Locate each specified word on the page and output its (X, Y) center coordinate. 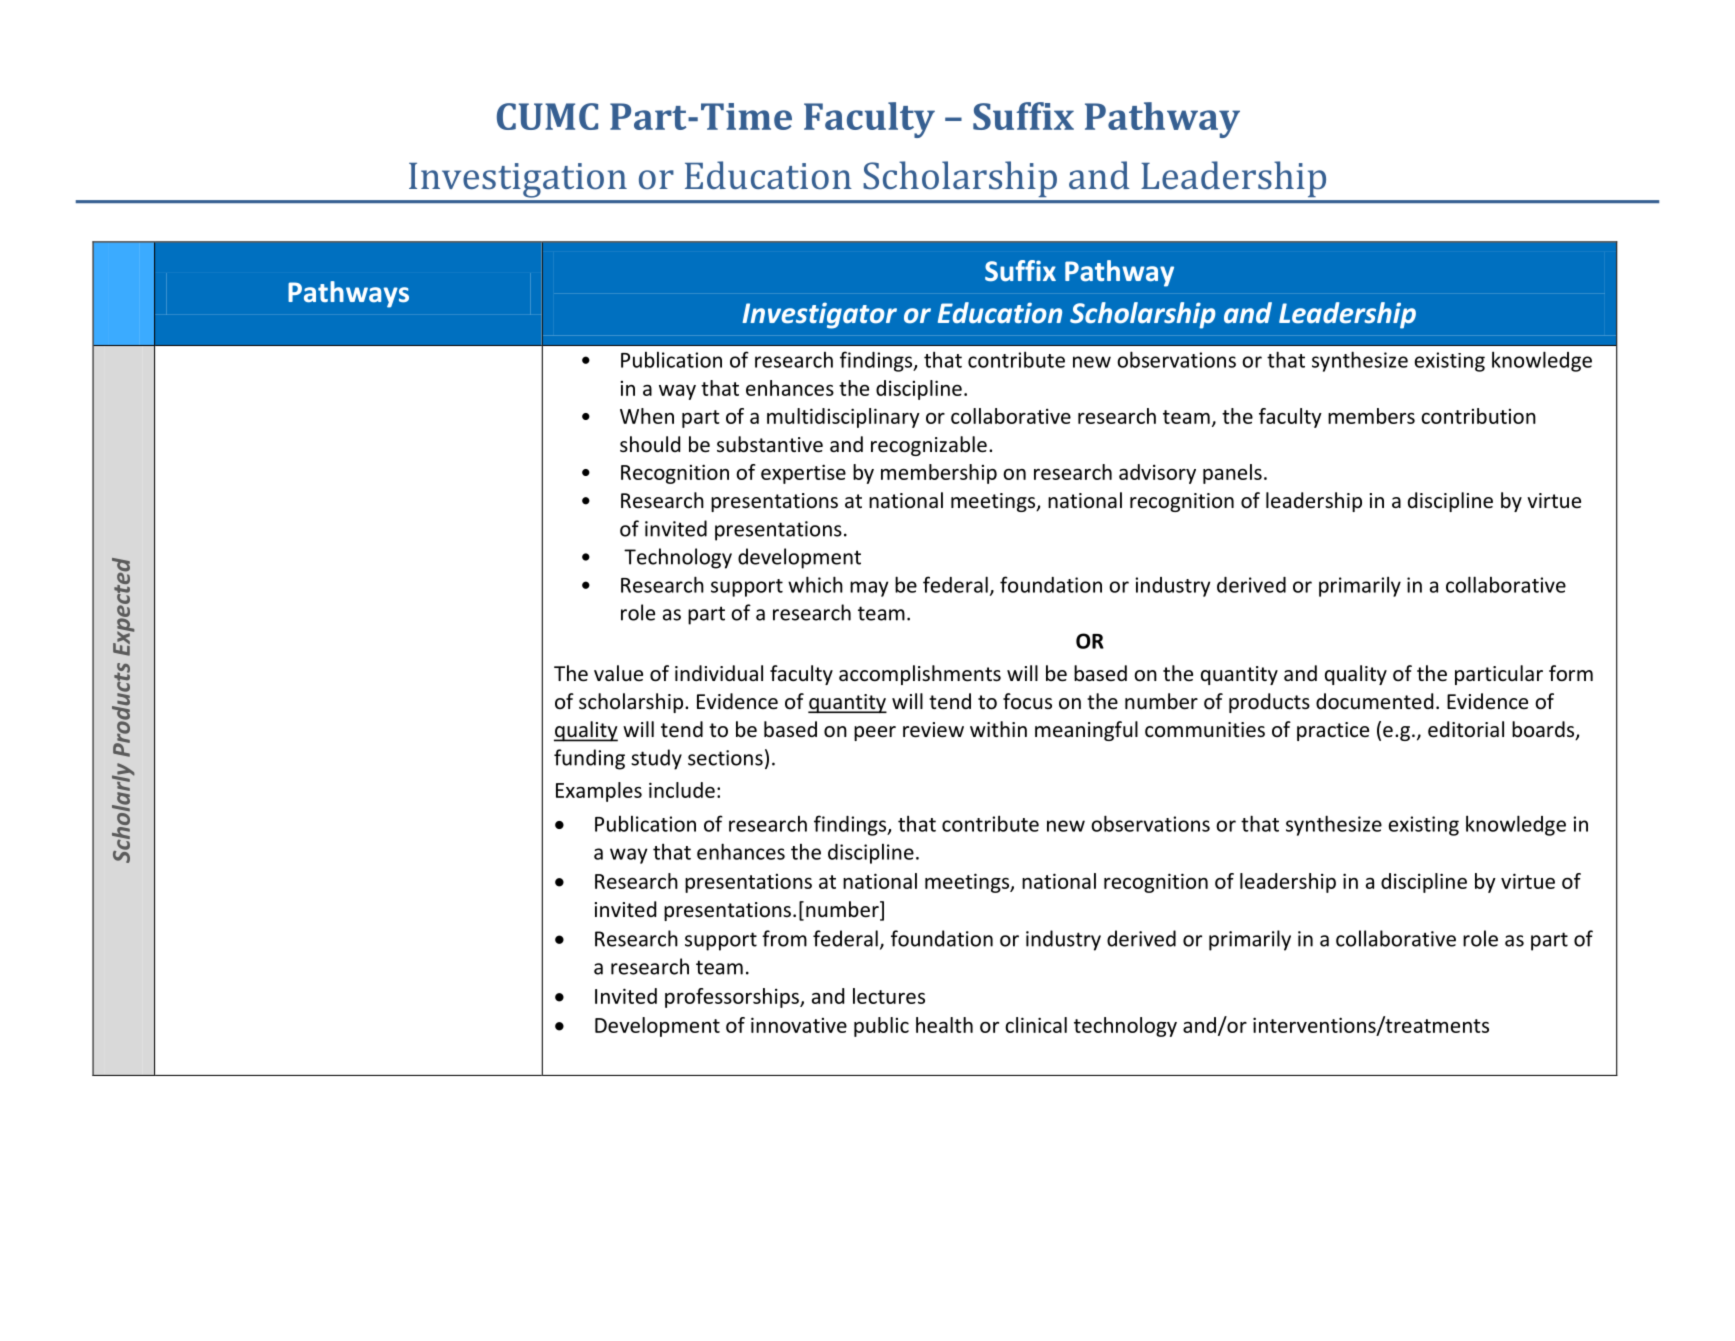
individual (719, 673)
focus (1027, 701)
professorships (733, 998)
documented (1374, 701)
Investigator (819, 315)
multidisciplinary (843, 418)
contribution (1478, 416)
